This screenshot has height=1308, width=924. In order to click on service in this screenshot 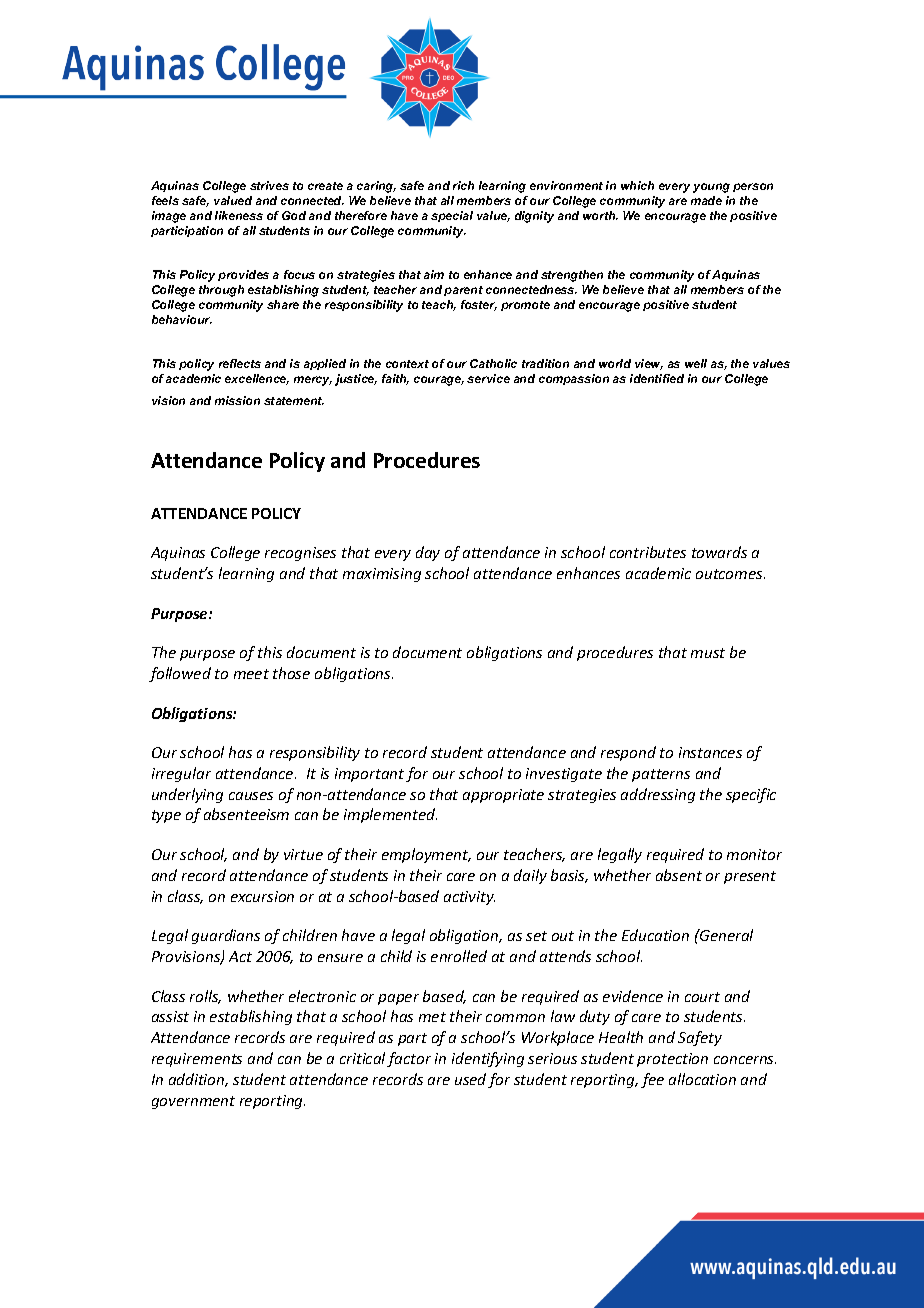, I will do `click(488, 378)`.
